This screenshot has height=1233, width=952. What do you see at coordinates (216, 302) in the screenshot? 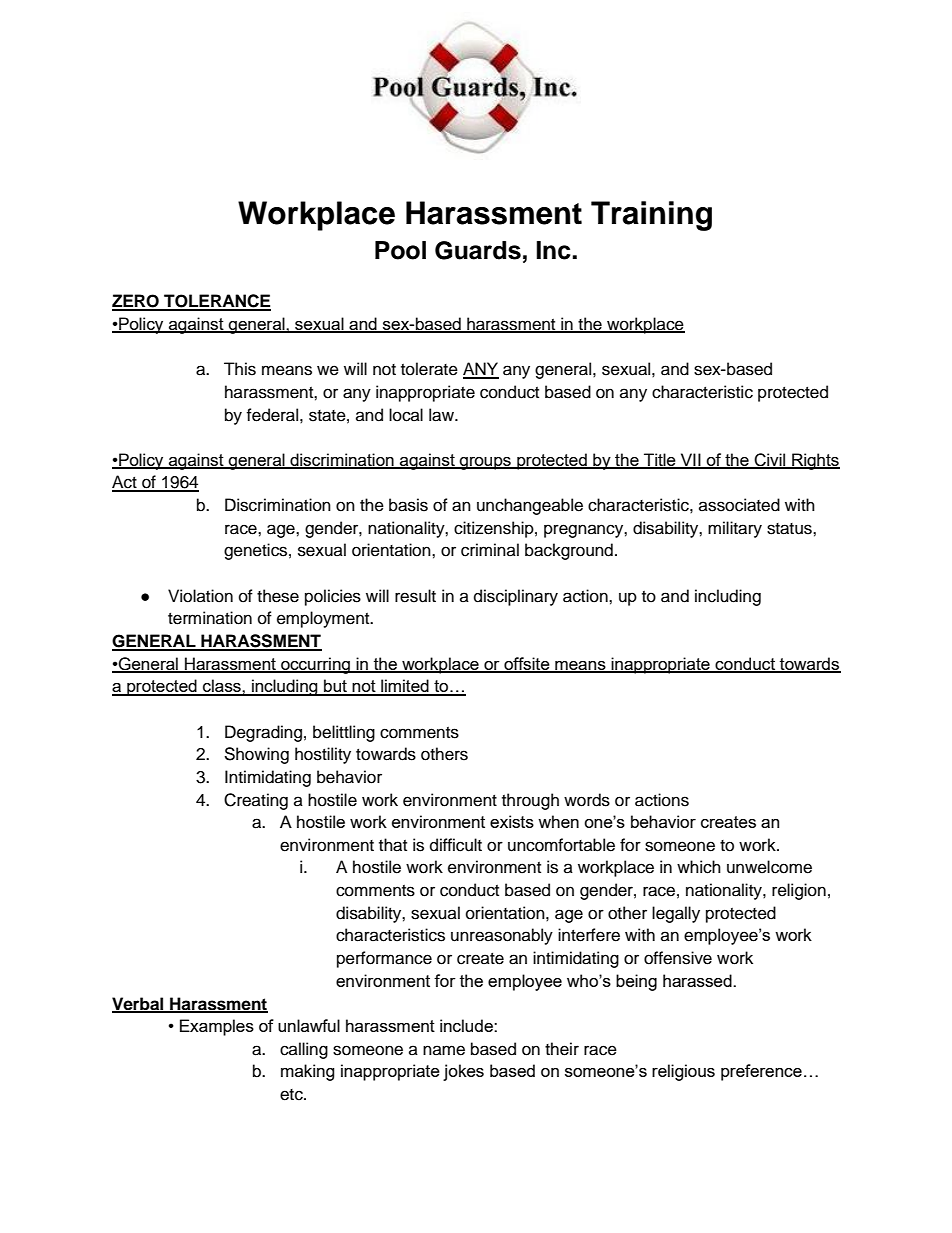
I see `TOLERANCE` at bounding box center [216, 302].
